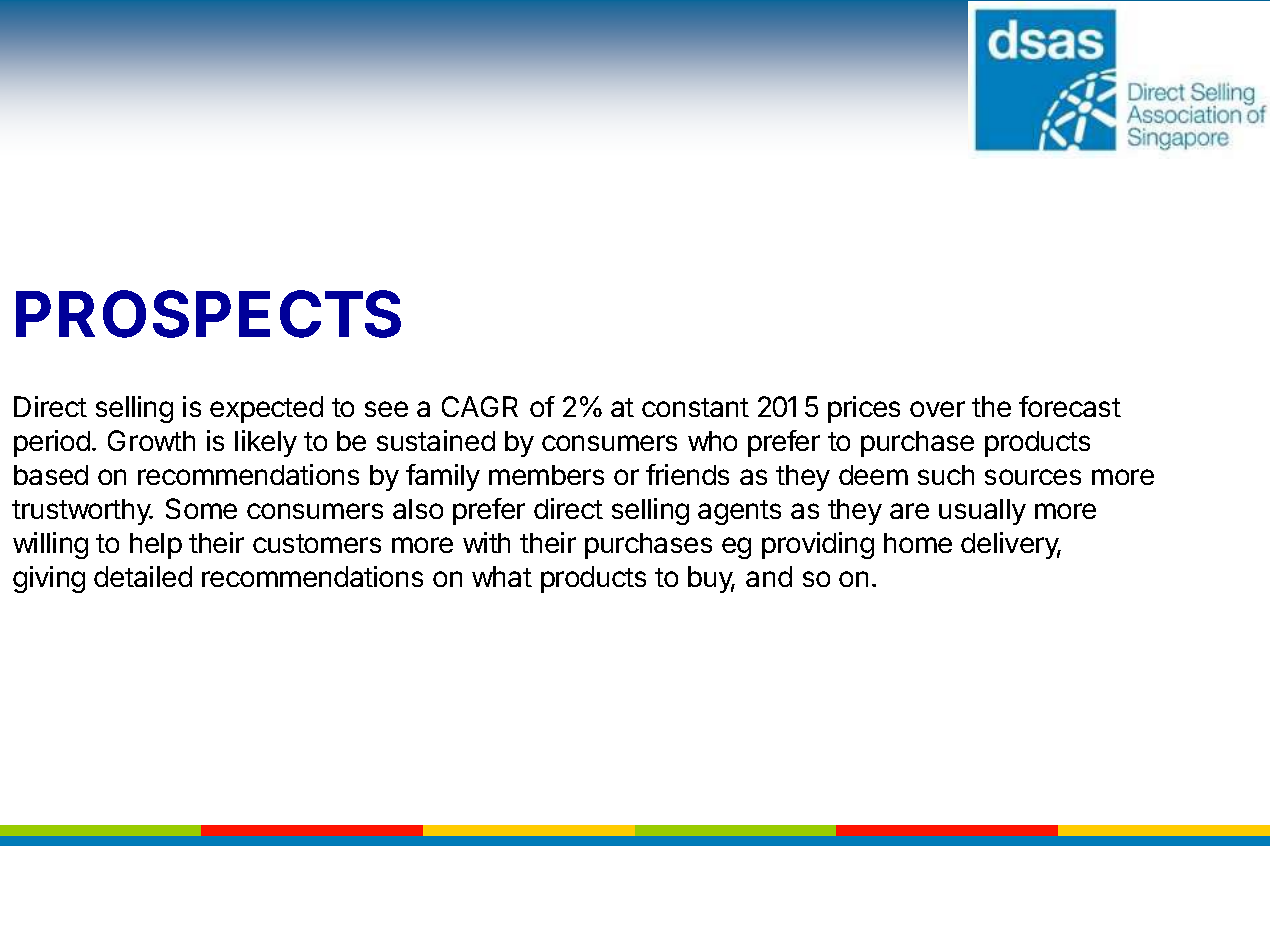 This page has width=1270, height=952. I want to click on CAGR, so click(480, 406).
